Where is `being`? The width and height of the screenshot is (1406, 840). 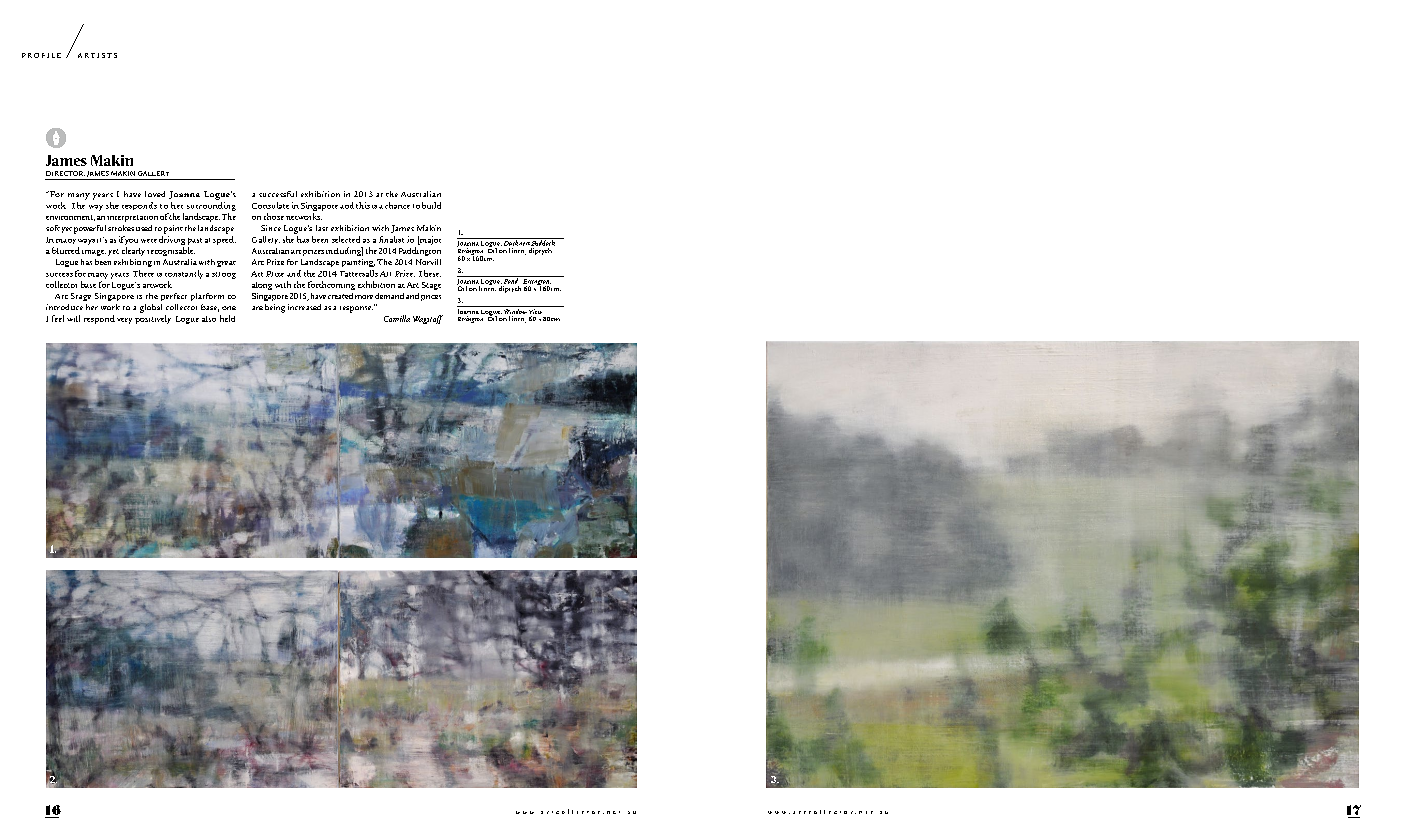
being is located at coordinates (275, 308).
